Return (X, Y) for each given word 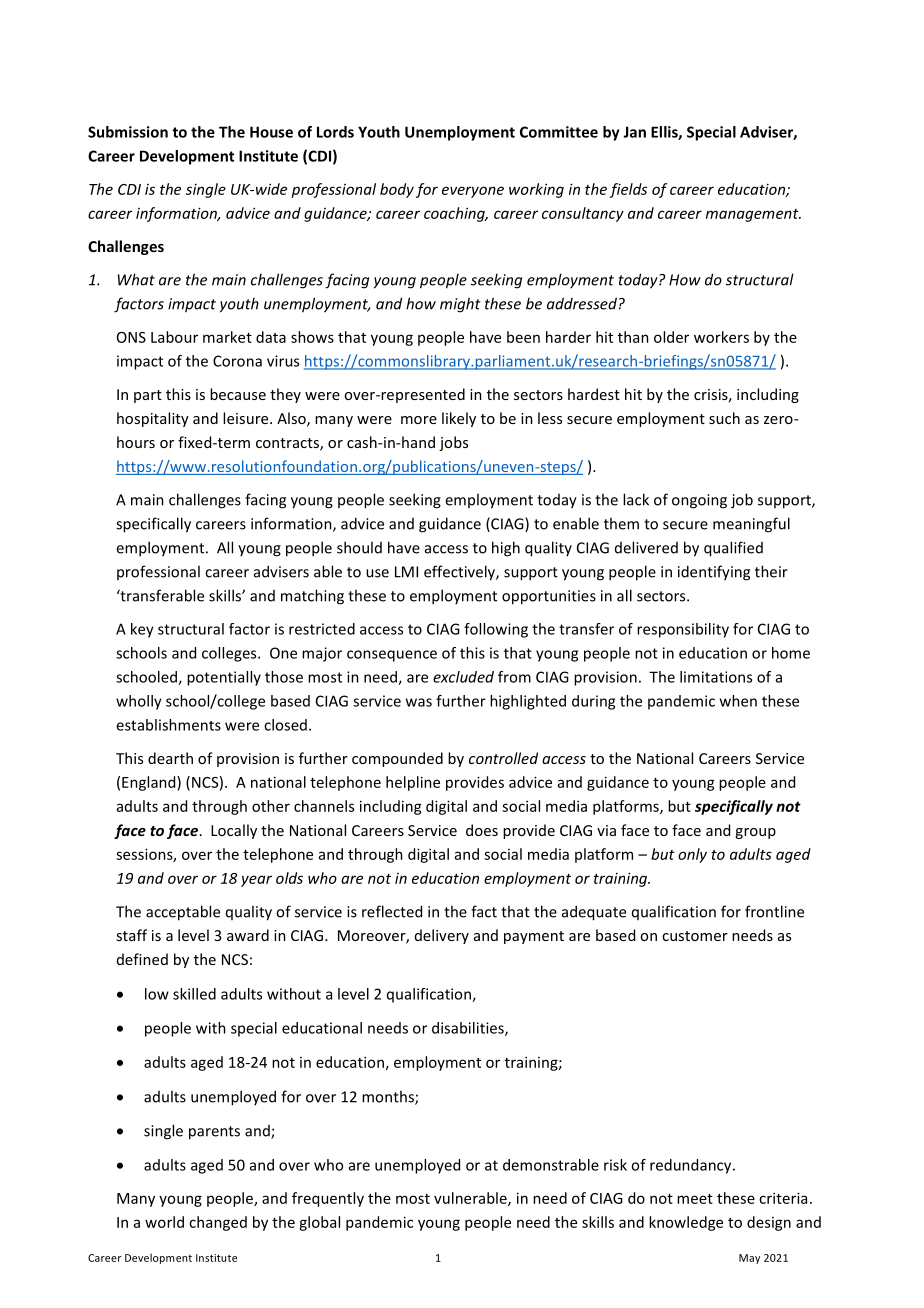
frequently (328, 1199)
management (753, 215)
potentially (224, 678)
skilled (194, 994)
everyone (473, 192)
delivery (442, 936)
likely (459, 419)
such (724, 418)
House (271, 132)
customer (695, 936)
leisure (247, 418)
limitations (716, 677)
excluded (463, 677)
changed (218, 1223)
